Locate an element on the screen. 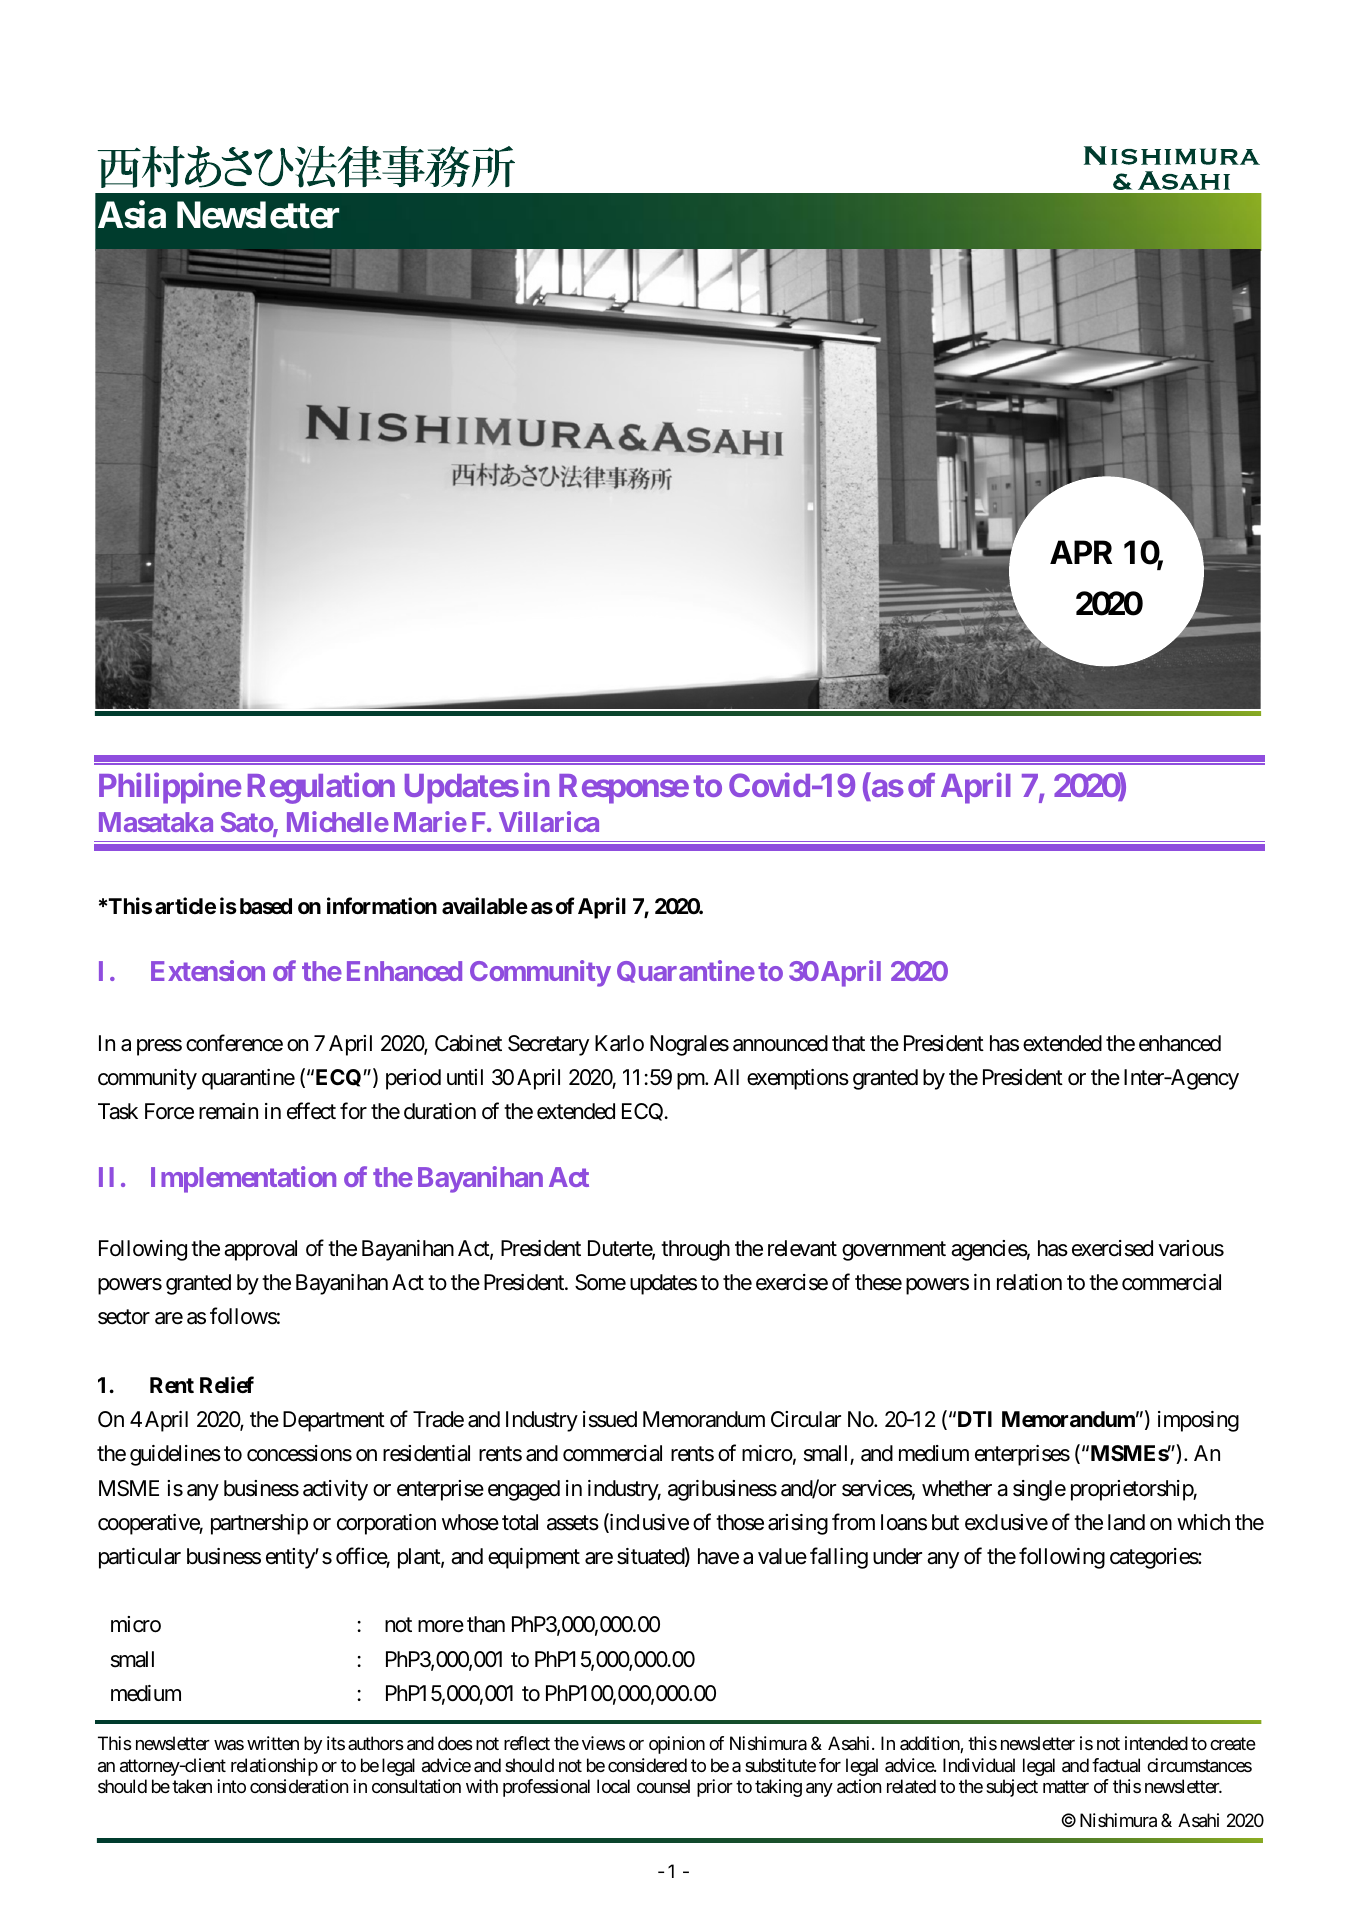 This screenshot has width=1359, height=1921. through is located at coordinates (695, 1250).
